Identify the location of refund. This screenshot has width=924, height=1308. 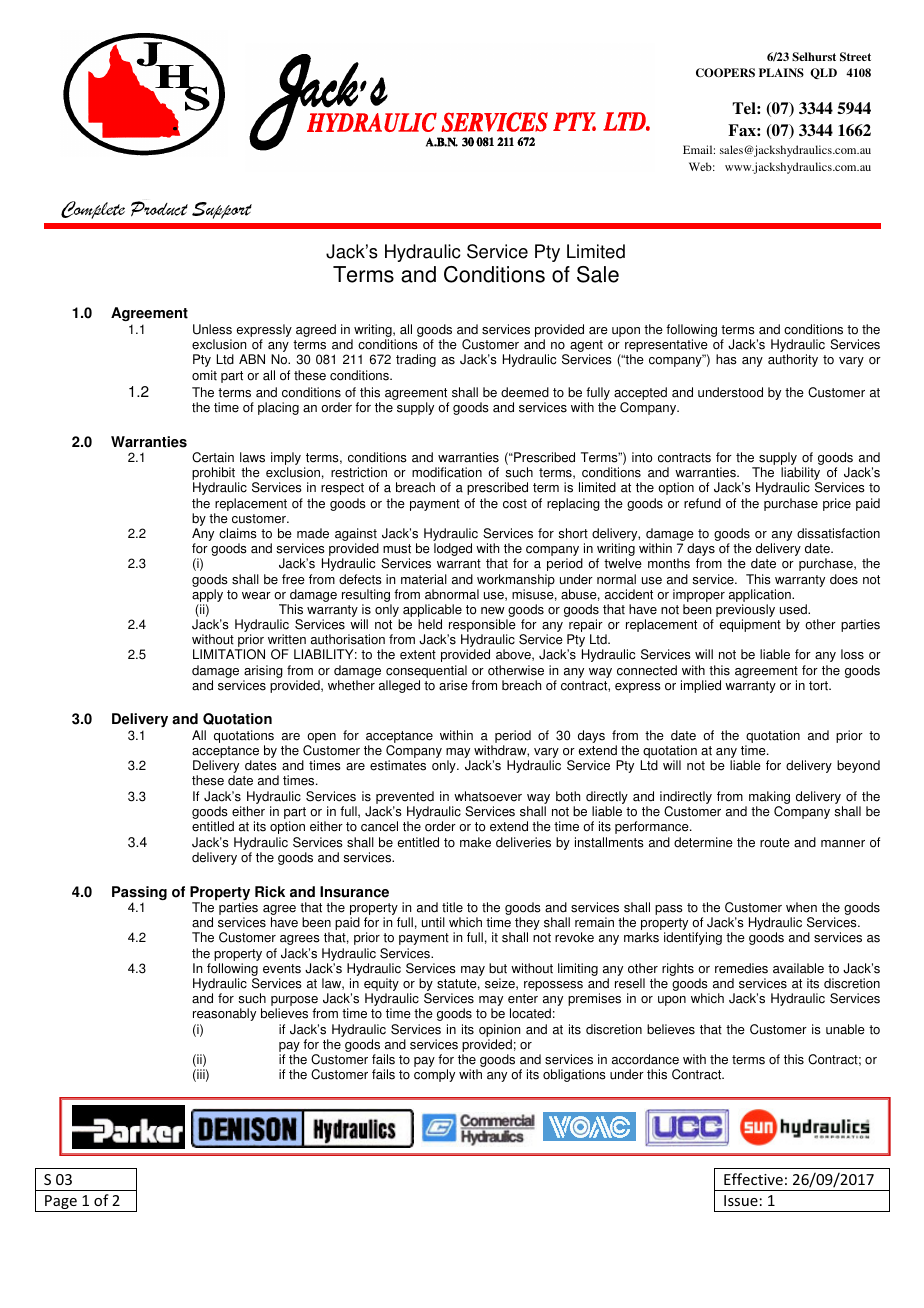
(702, 503).
